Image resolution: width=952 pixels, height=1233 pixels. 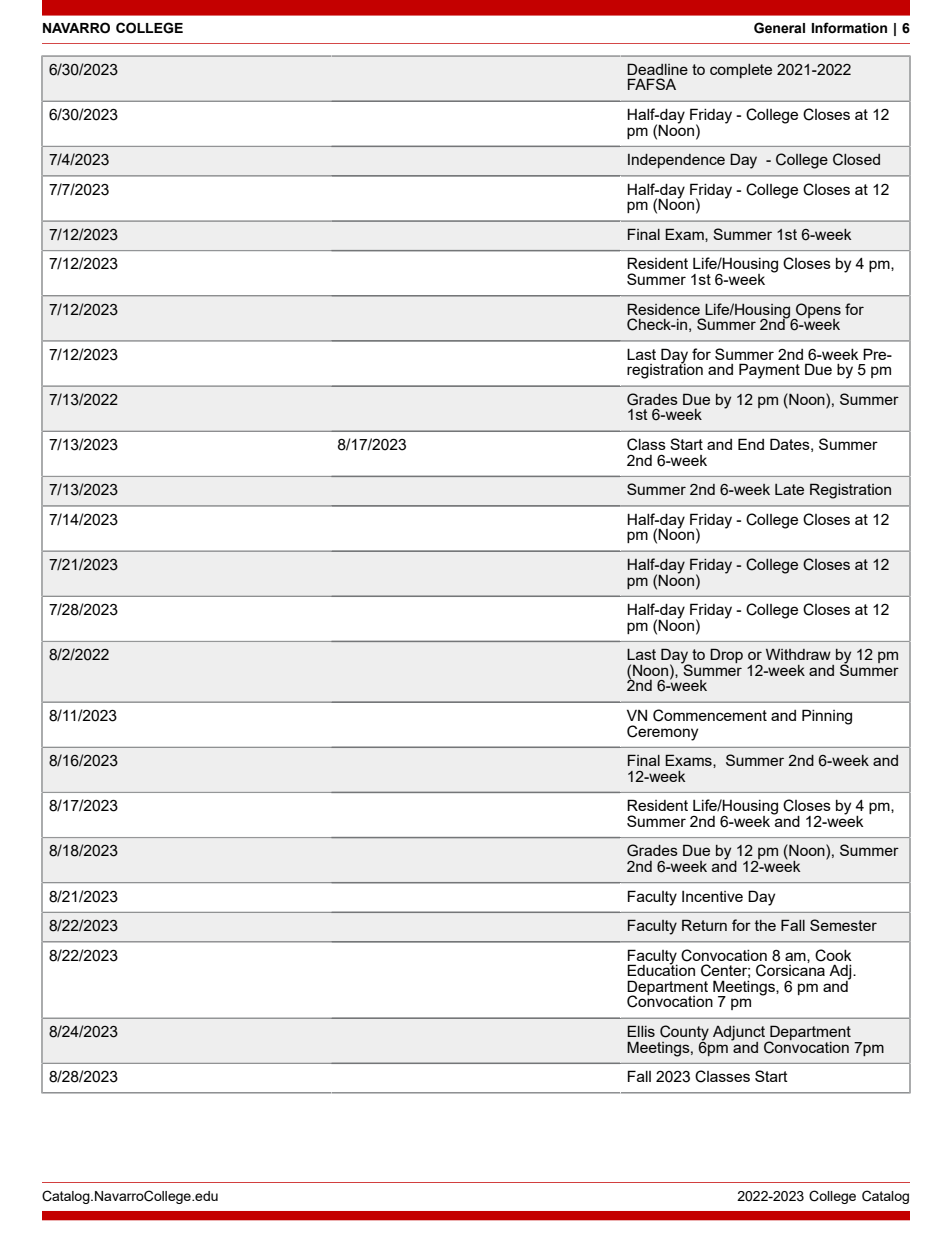 What do you see at coordinates (827, 717) in the document?
I see `Pinning` at bounding box center [827, 717].
